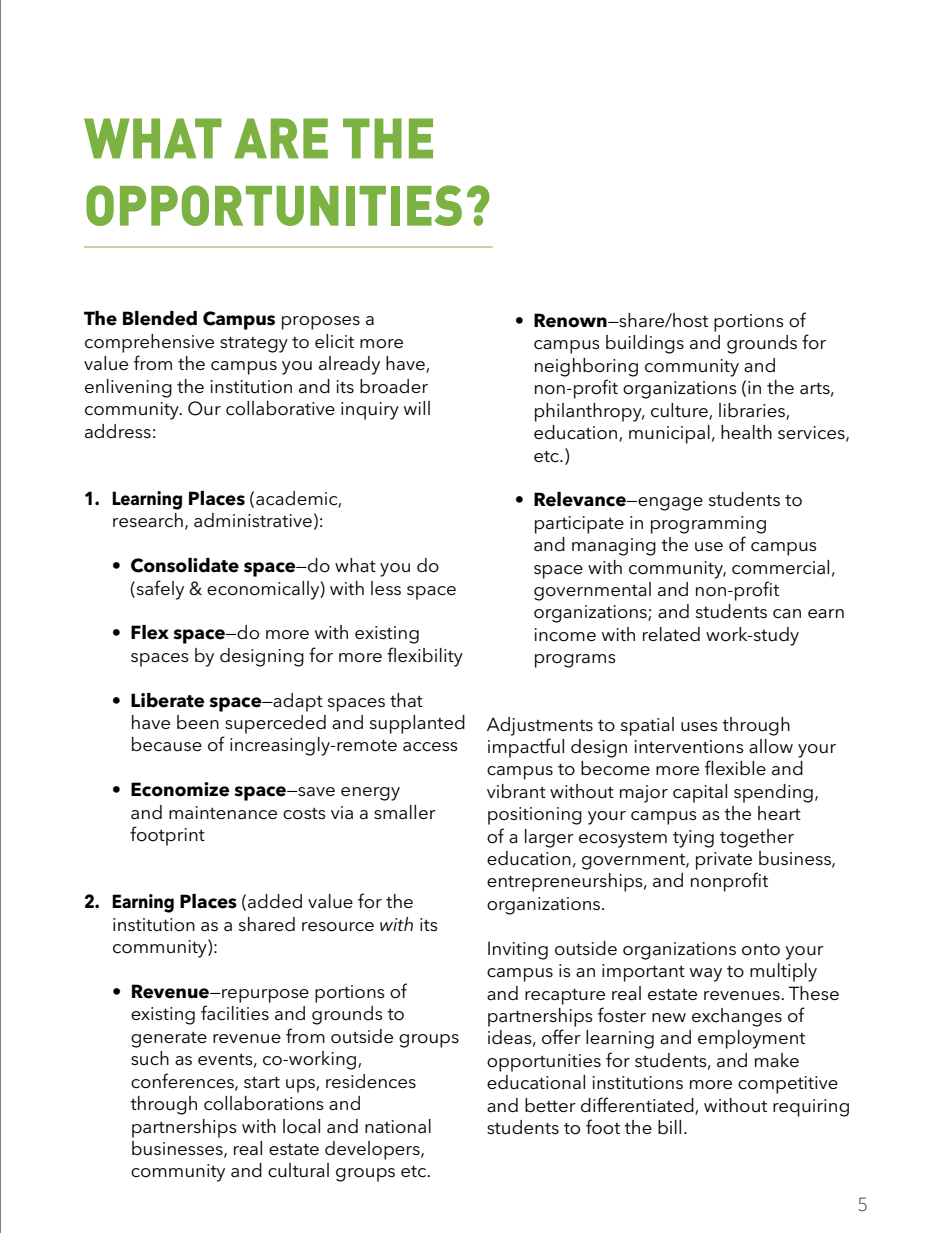 The height and width of the image is (1233, 952). I want to click on comprehensive, so click(149, 343).
